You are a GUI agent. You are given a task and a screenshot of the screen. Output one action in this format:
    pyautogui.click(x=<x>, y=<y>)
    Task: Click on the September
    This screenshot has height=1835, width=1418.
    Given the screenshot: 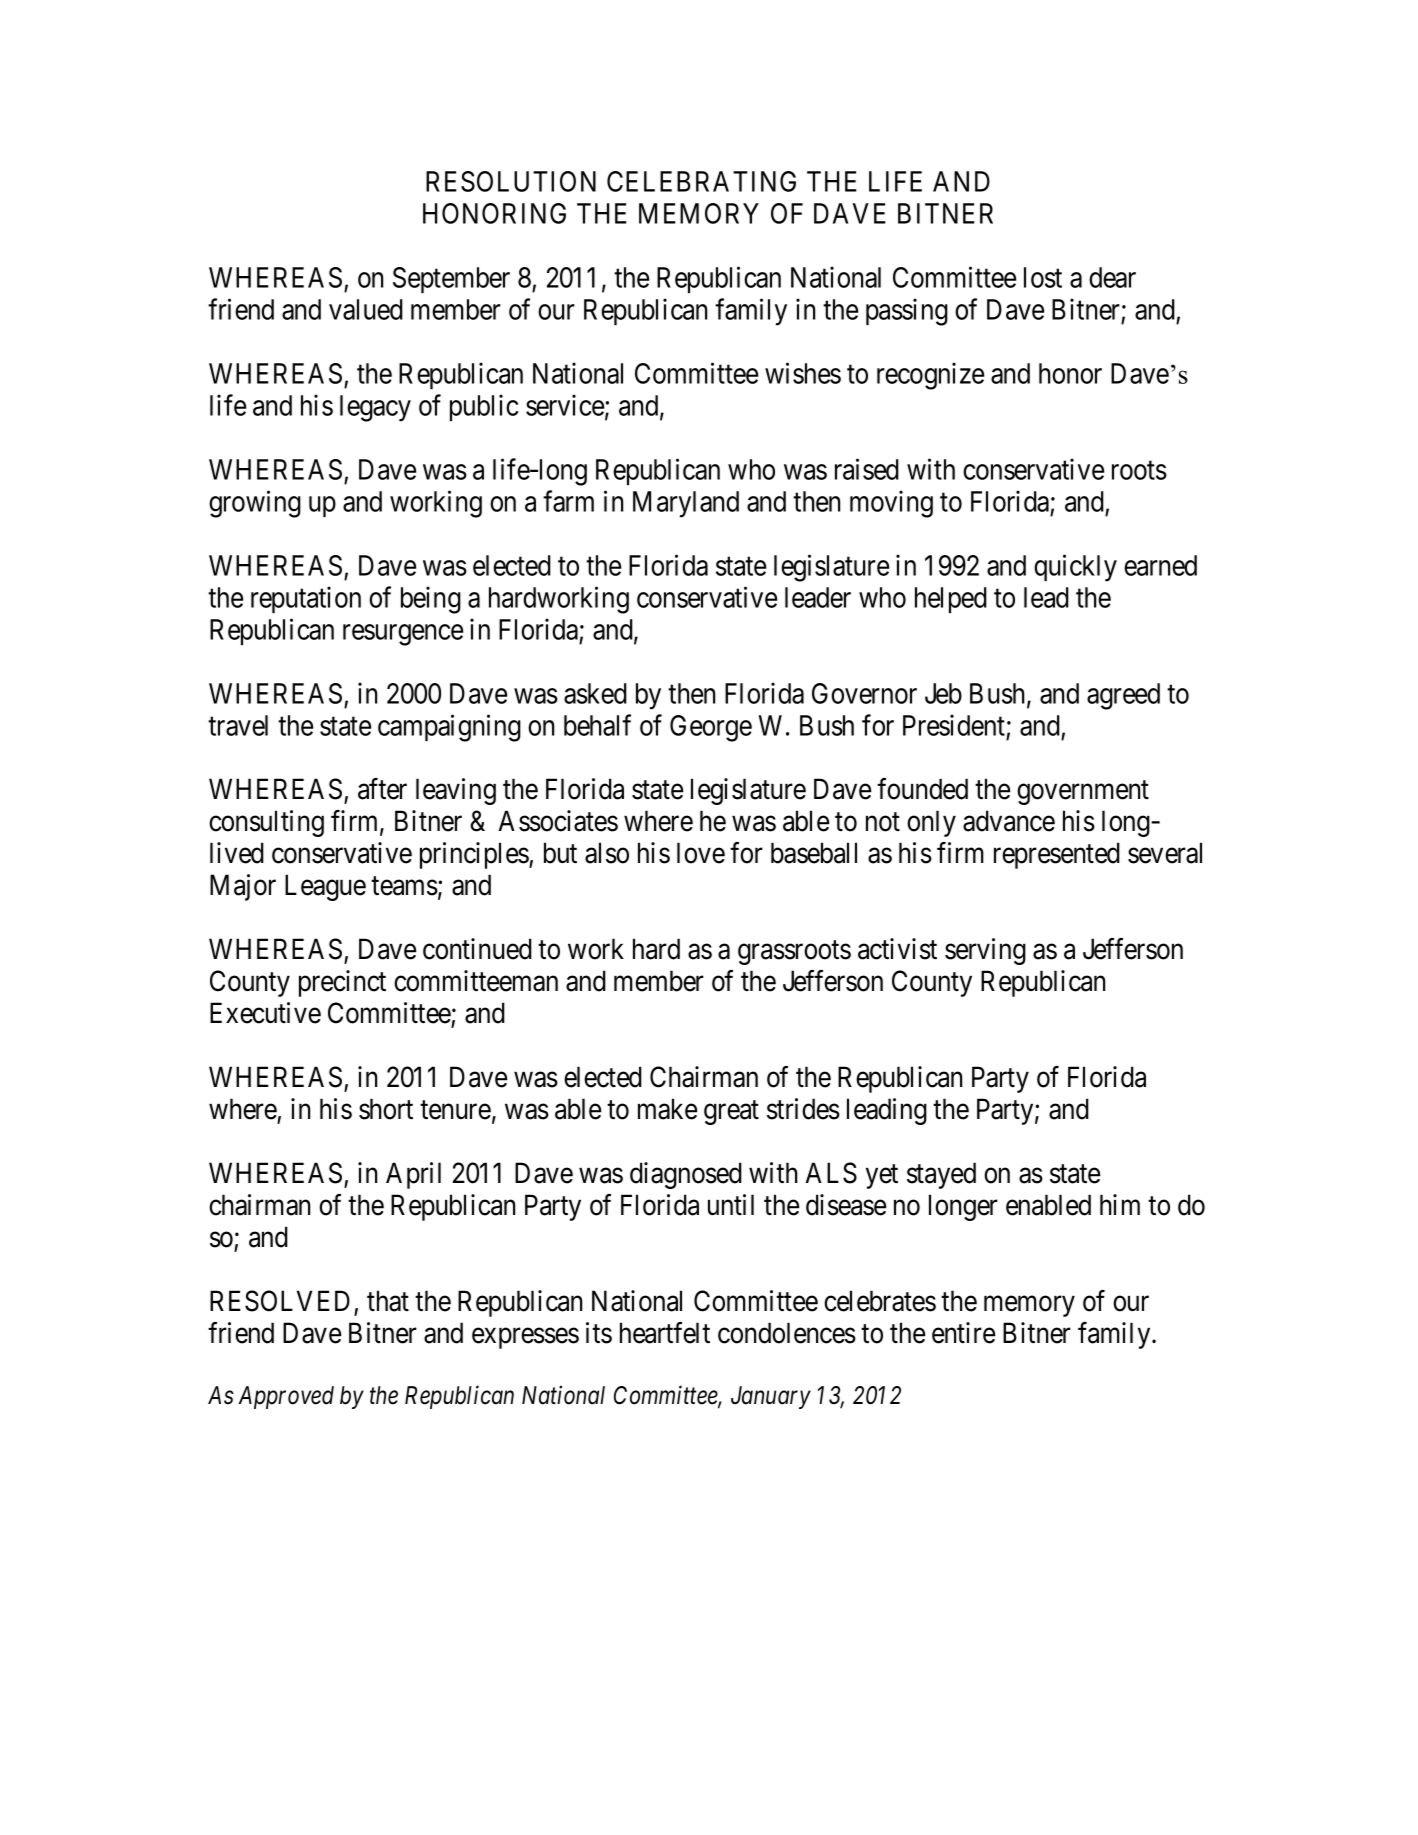 What is the action you would take?
    pyautogui.click(x=451, y=280)
